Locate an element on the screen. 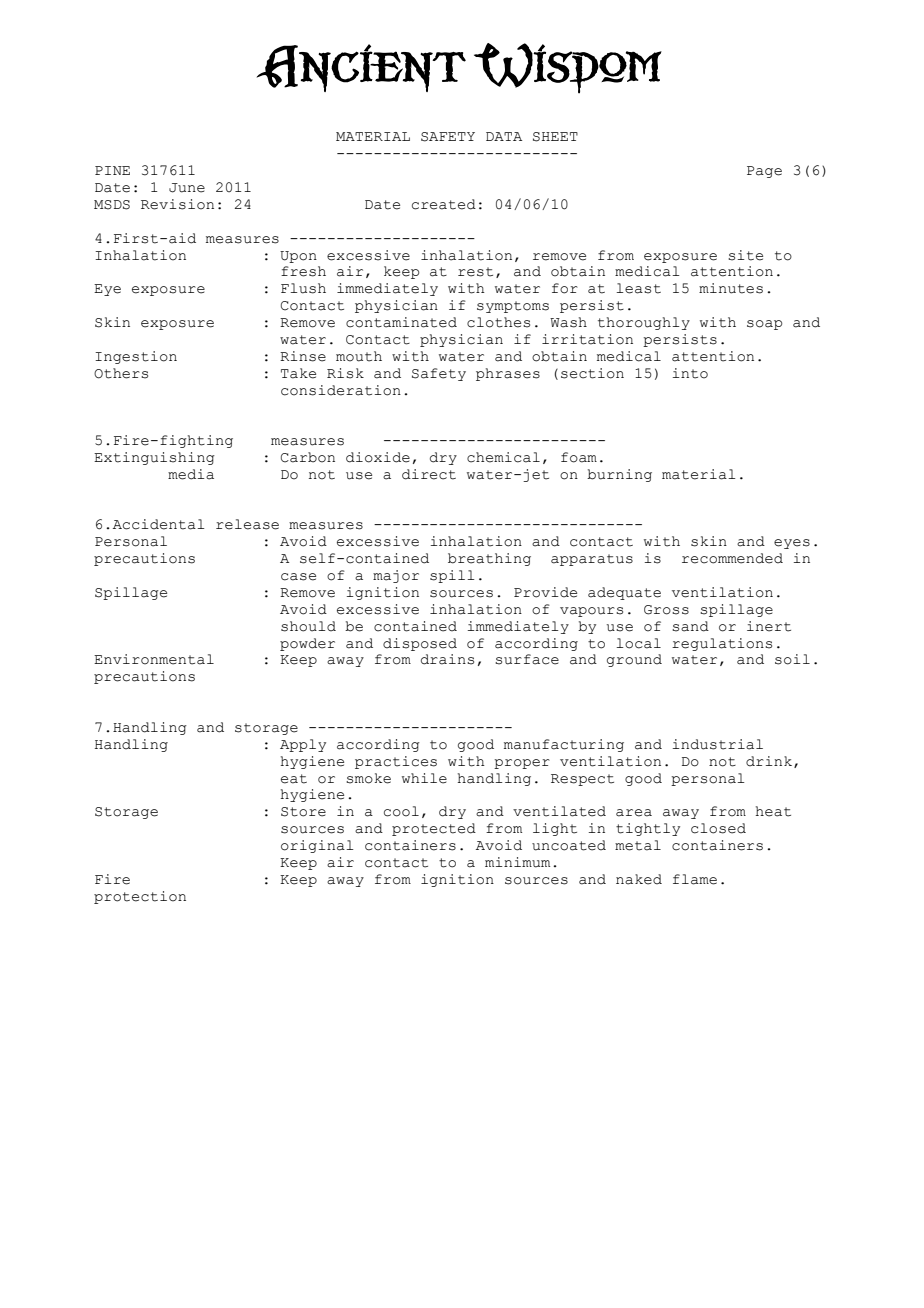  flame is located at coordinates (695, 879).
